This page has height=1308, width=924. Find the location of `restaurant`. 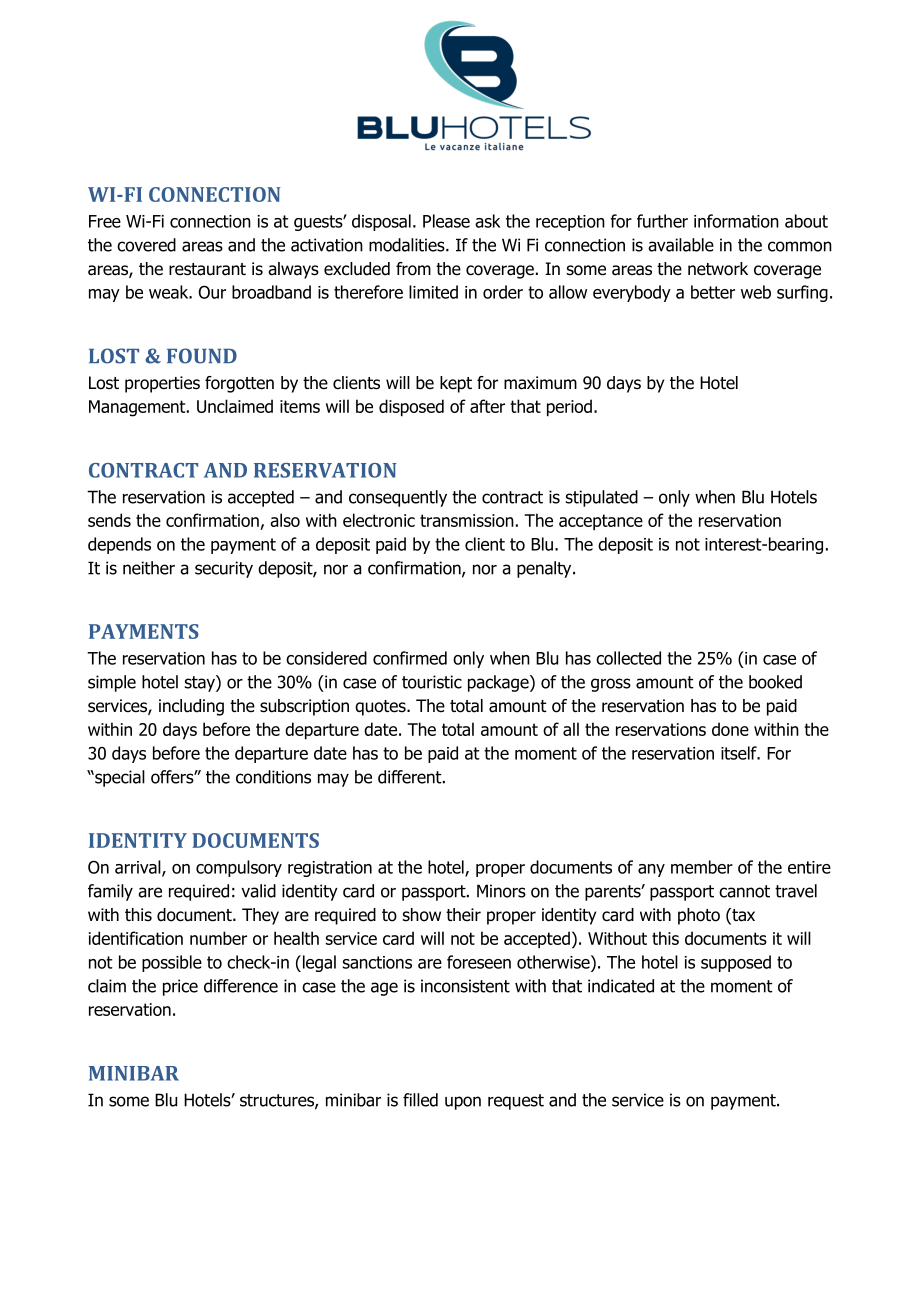

restaurant is located at coordinates (207, 269).
